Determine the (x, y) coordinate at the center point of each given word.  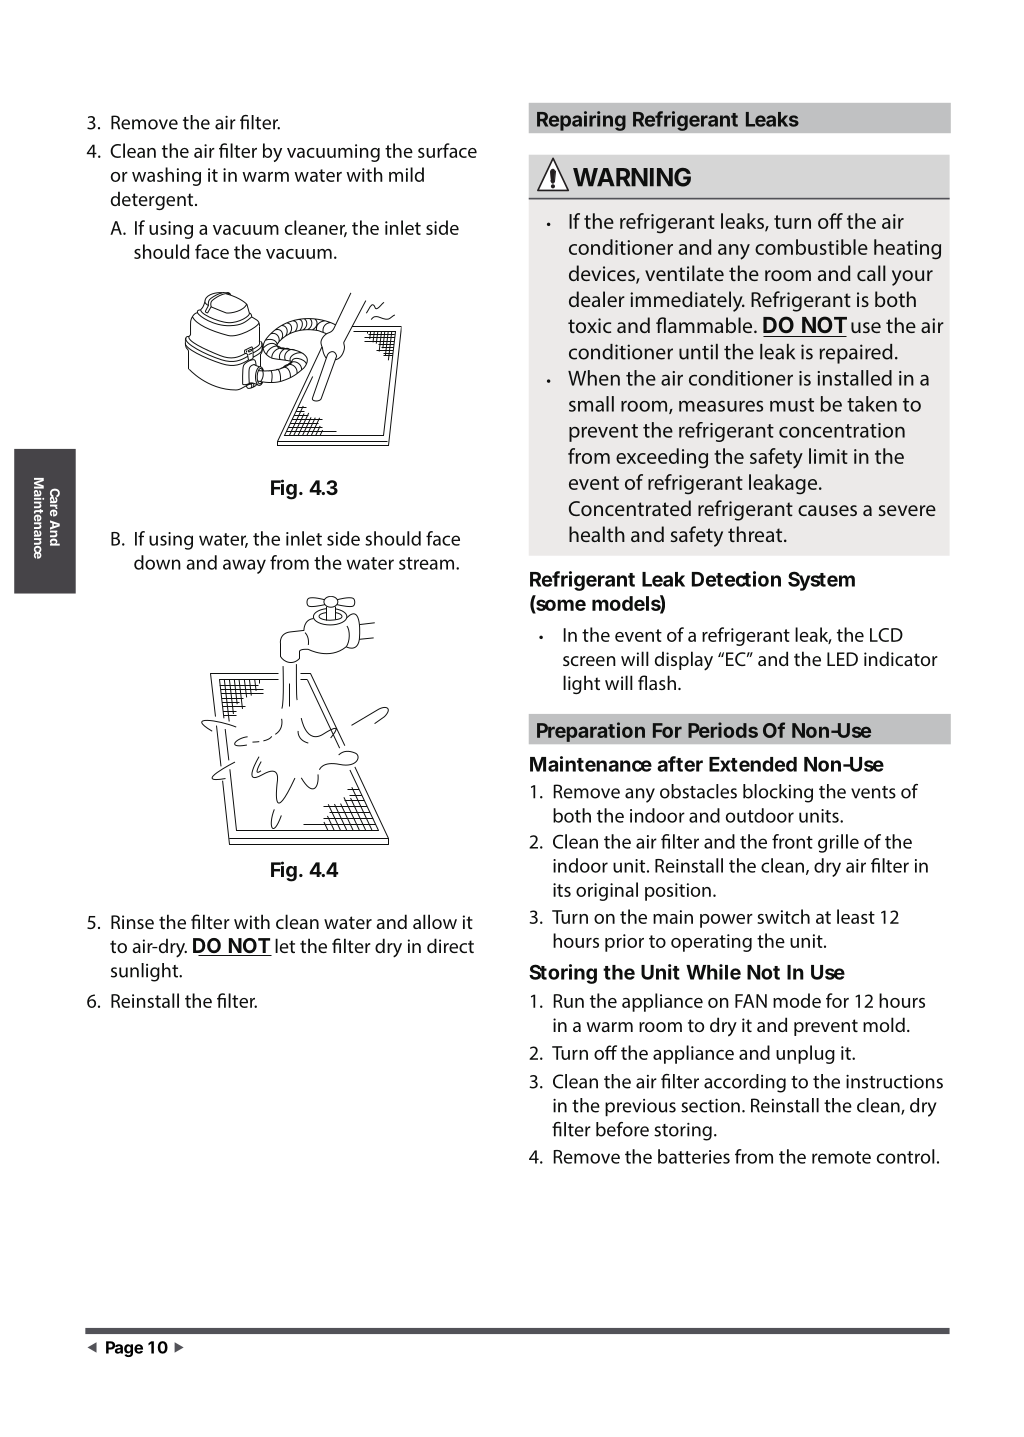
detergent (153, 200)
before (622, 1129)
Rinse (132, 922)
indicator (901, 658)
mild (406, 174)
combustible (811, 247)
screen (589, 661)
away (244, 566)
